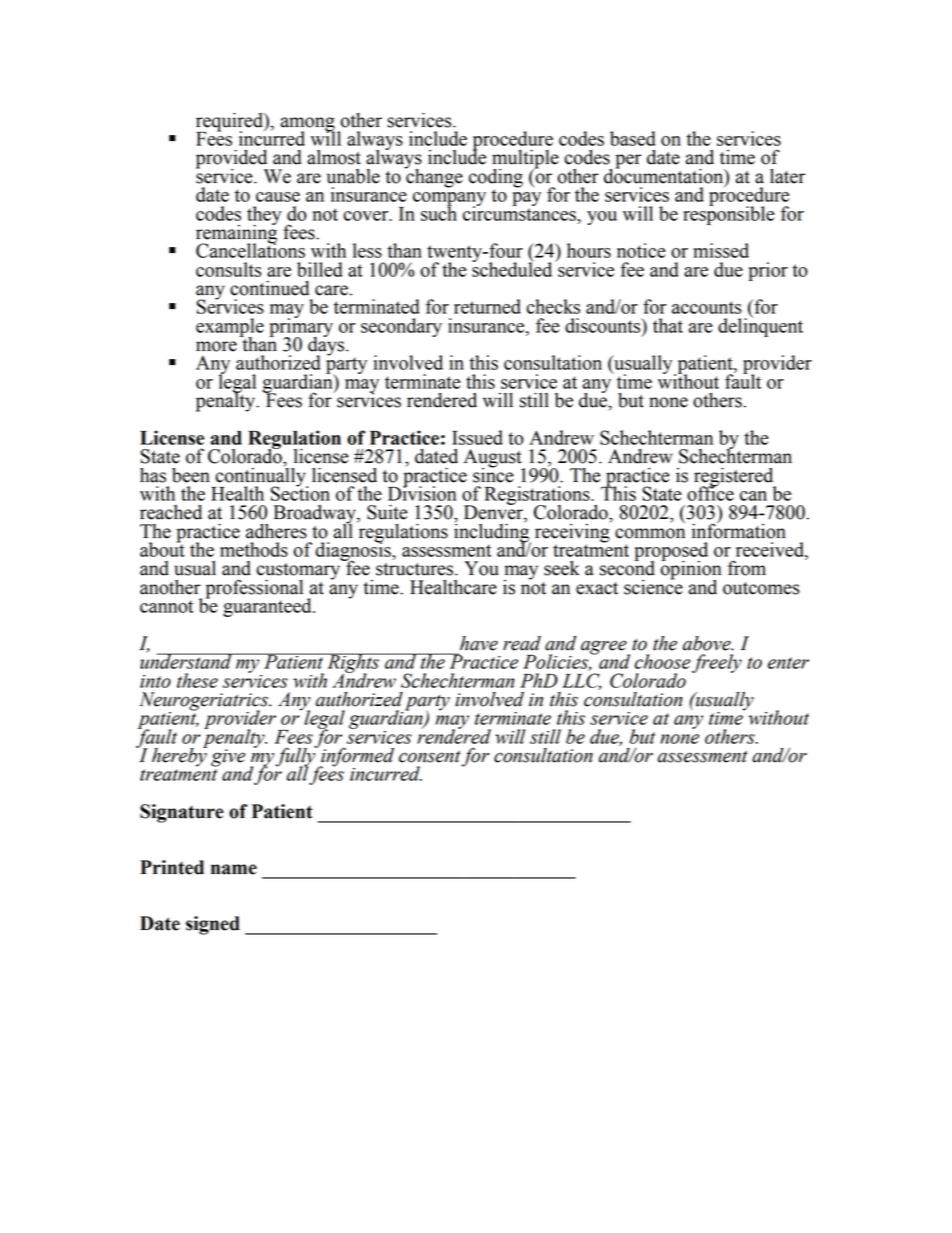 This screenshot has height=1233, width=952. I want to click on understand, so click(187, 660).
